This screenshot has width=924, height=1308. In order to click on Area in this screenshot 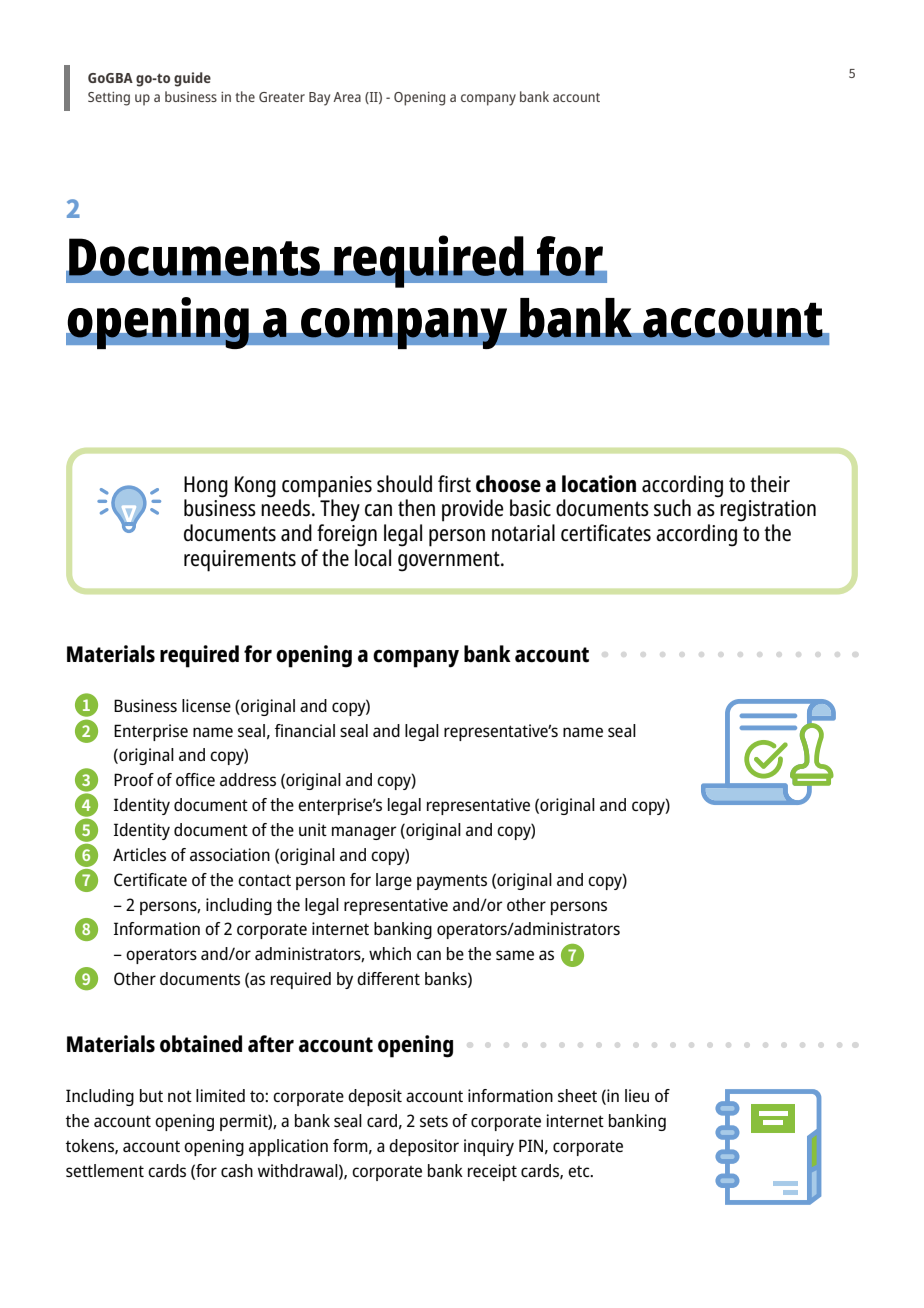, I will do `click(347, 97)`.
